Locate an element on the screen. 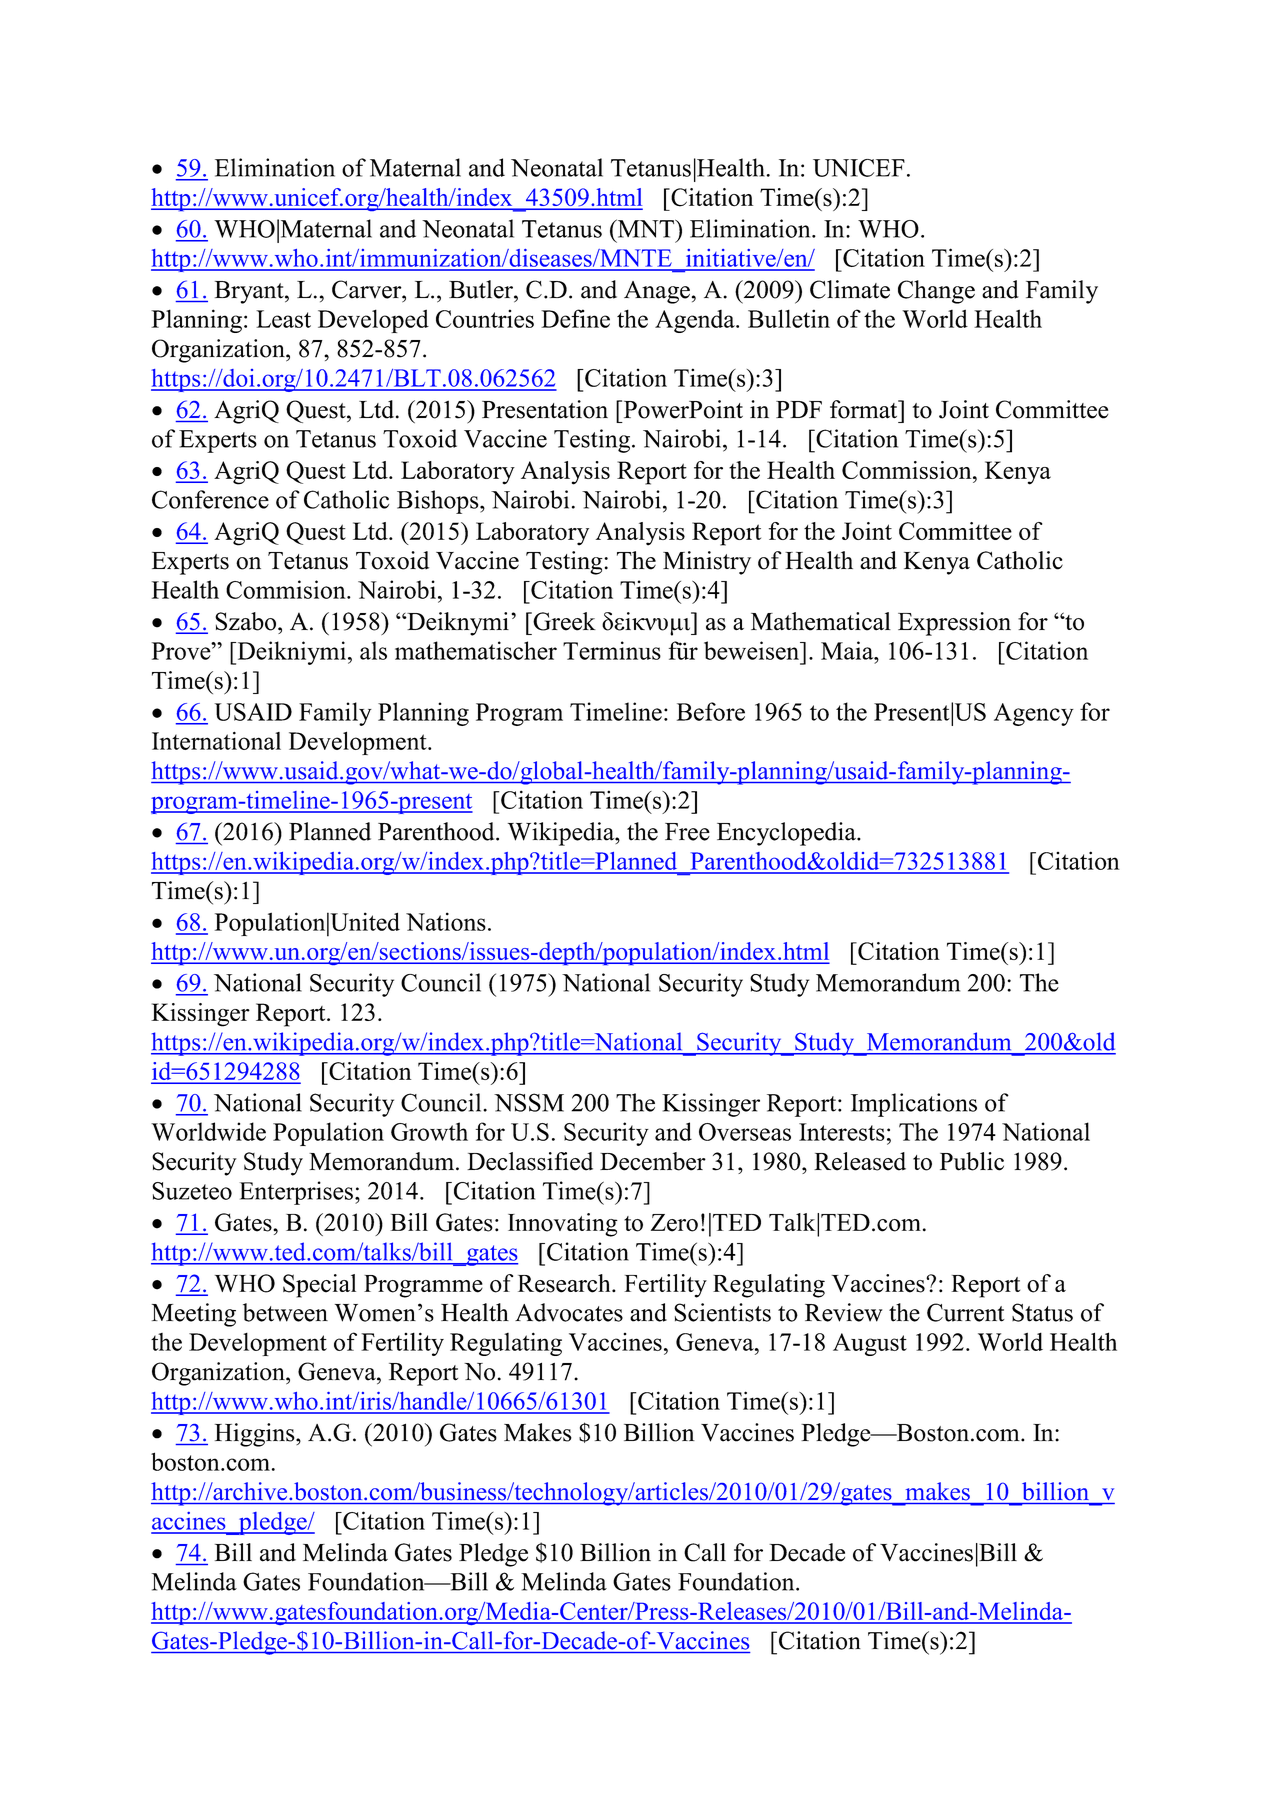 The height and width of the screenshot is (1798, 1271). Higgins is located at coordinates (256, 1435).
